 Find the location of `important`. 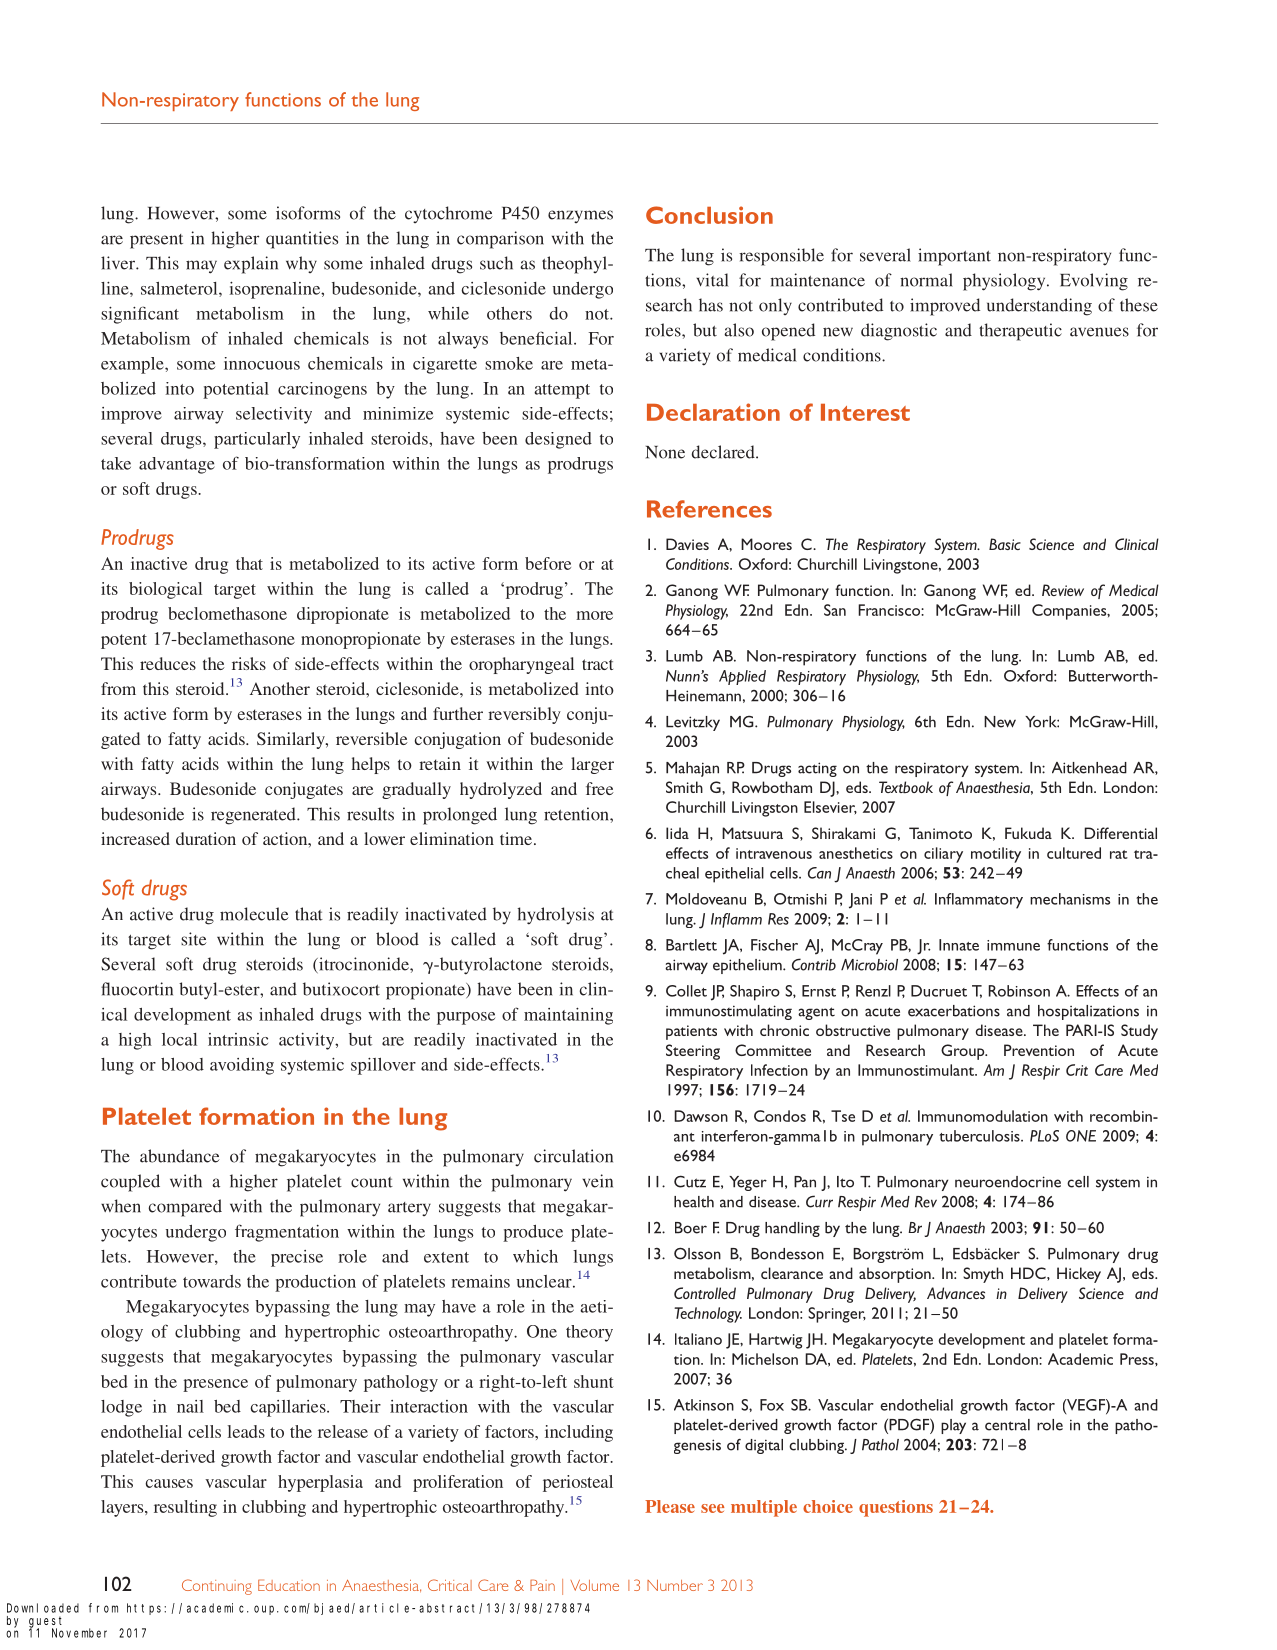

important is located at coordinates (954, 257).
